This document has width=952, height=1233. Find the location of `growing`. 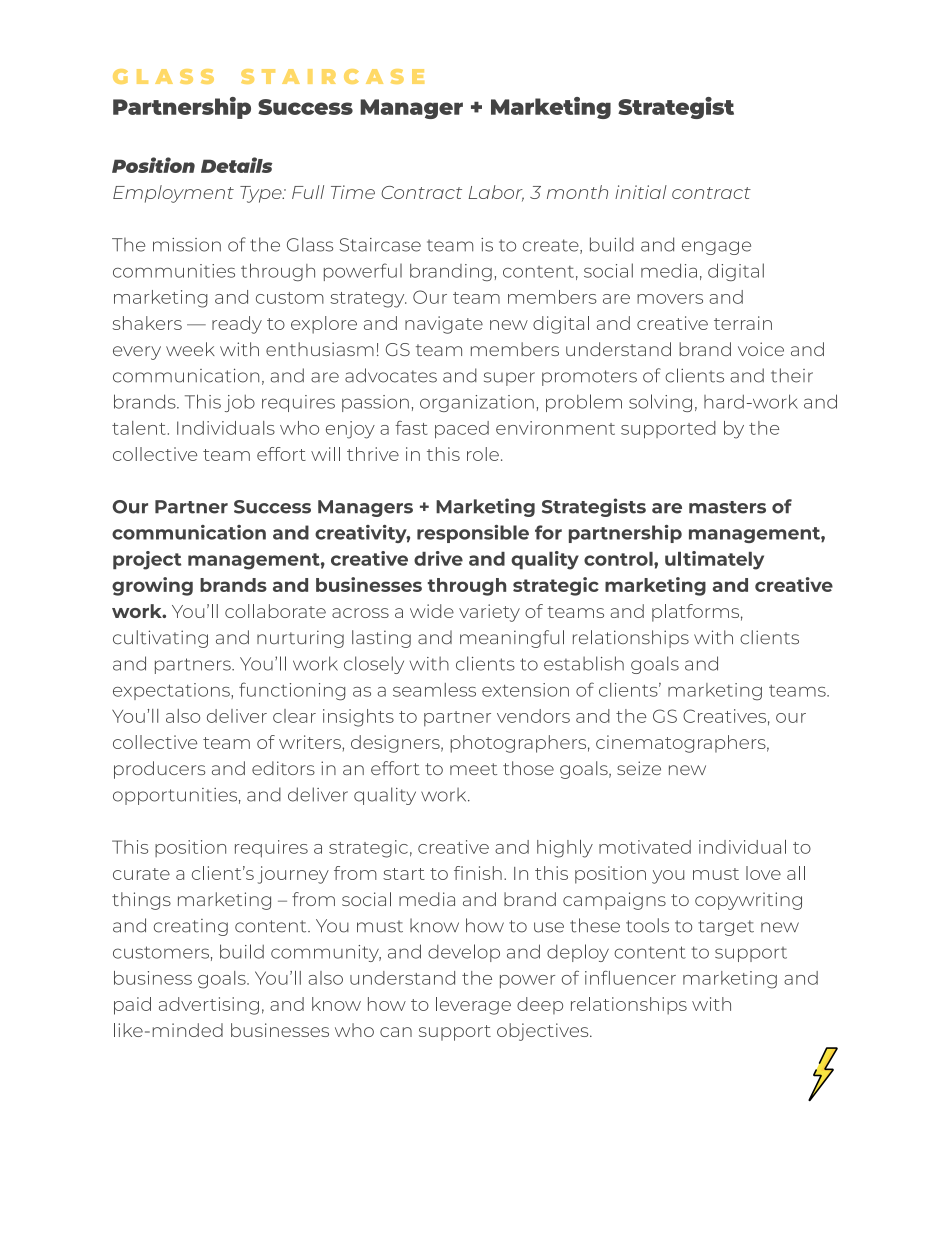

growing is located at coordinates (152, 586).
